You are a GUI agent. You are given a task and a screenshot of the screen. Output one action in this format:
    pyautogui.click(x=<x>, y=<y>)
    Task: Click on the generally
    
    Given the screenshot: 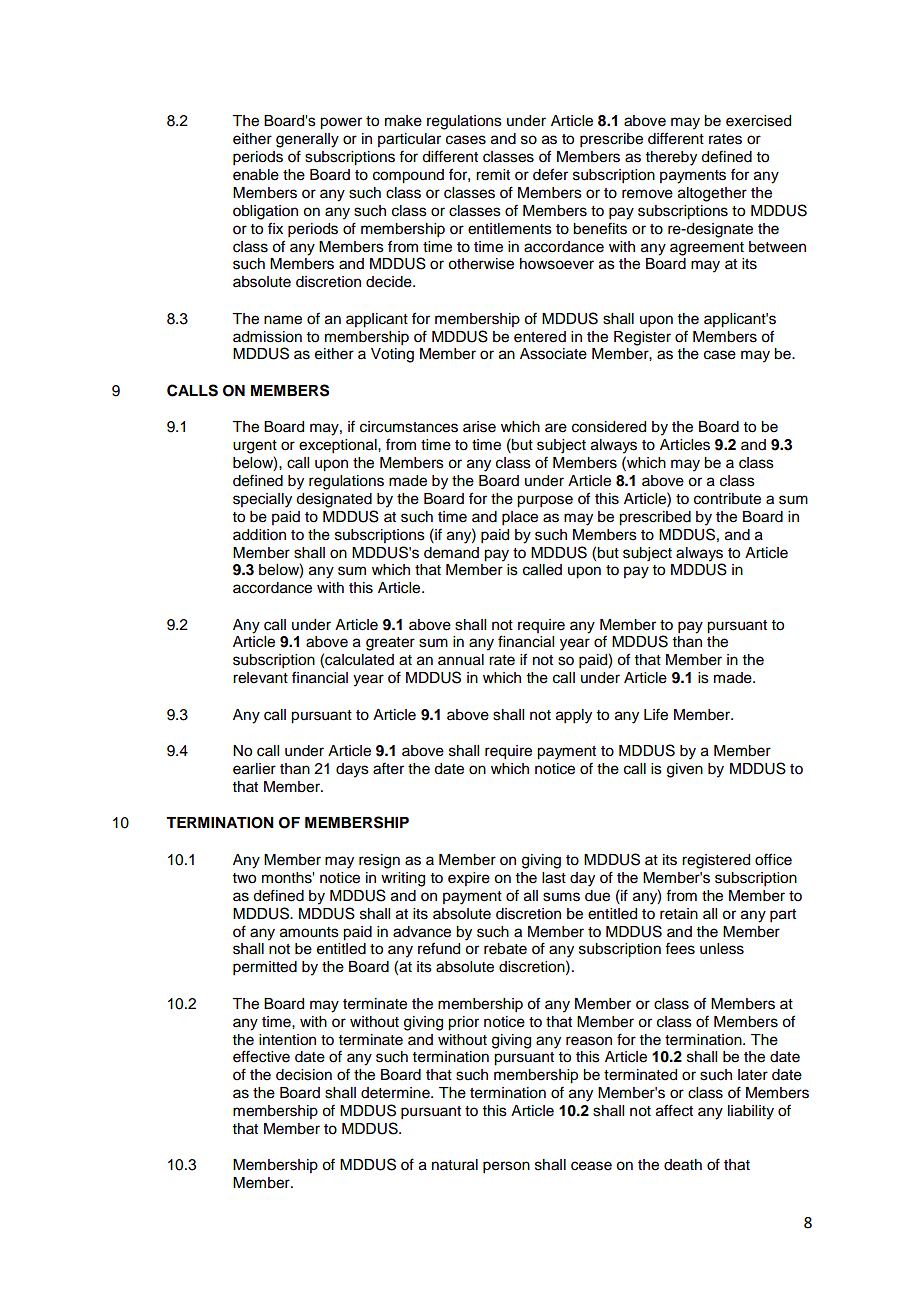 What is the action you would take?
    pyautogui.click(x=307, y=140)
